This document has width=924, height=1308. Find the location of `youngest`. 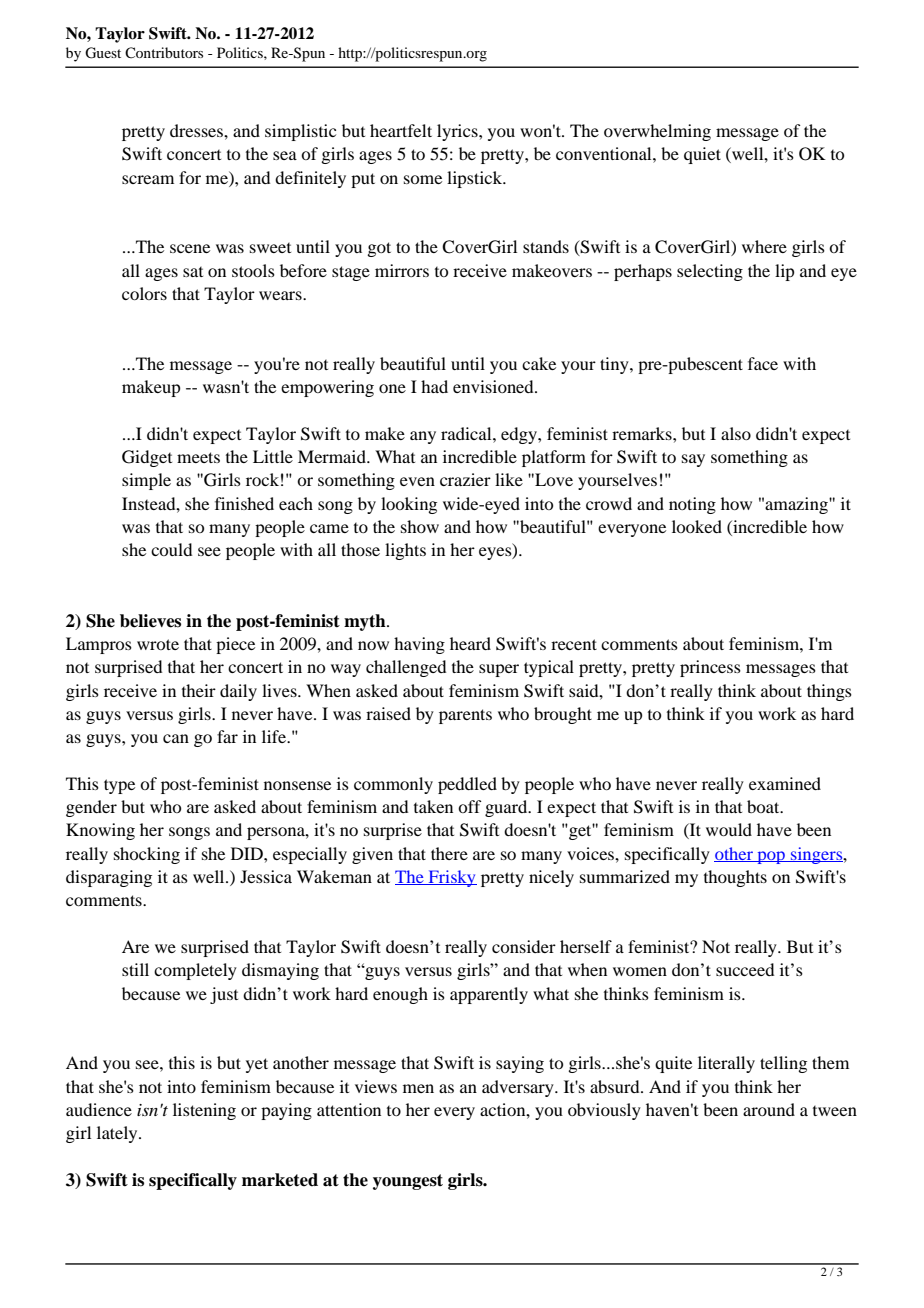

youngest is located at coordinates (408, 1182).
